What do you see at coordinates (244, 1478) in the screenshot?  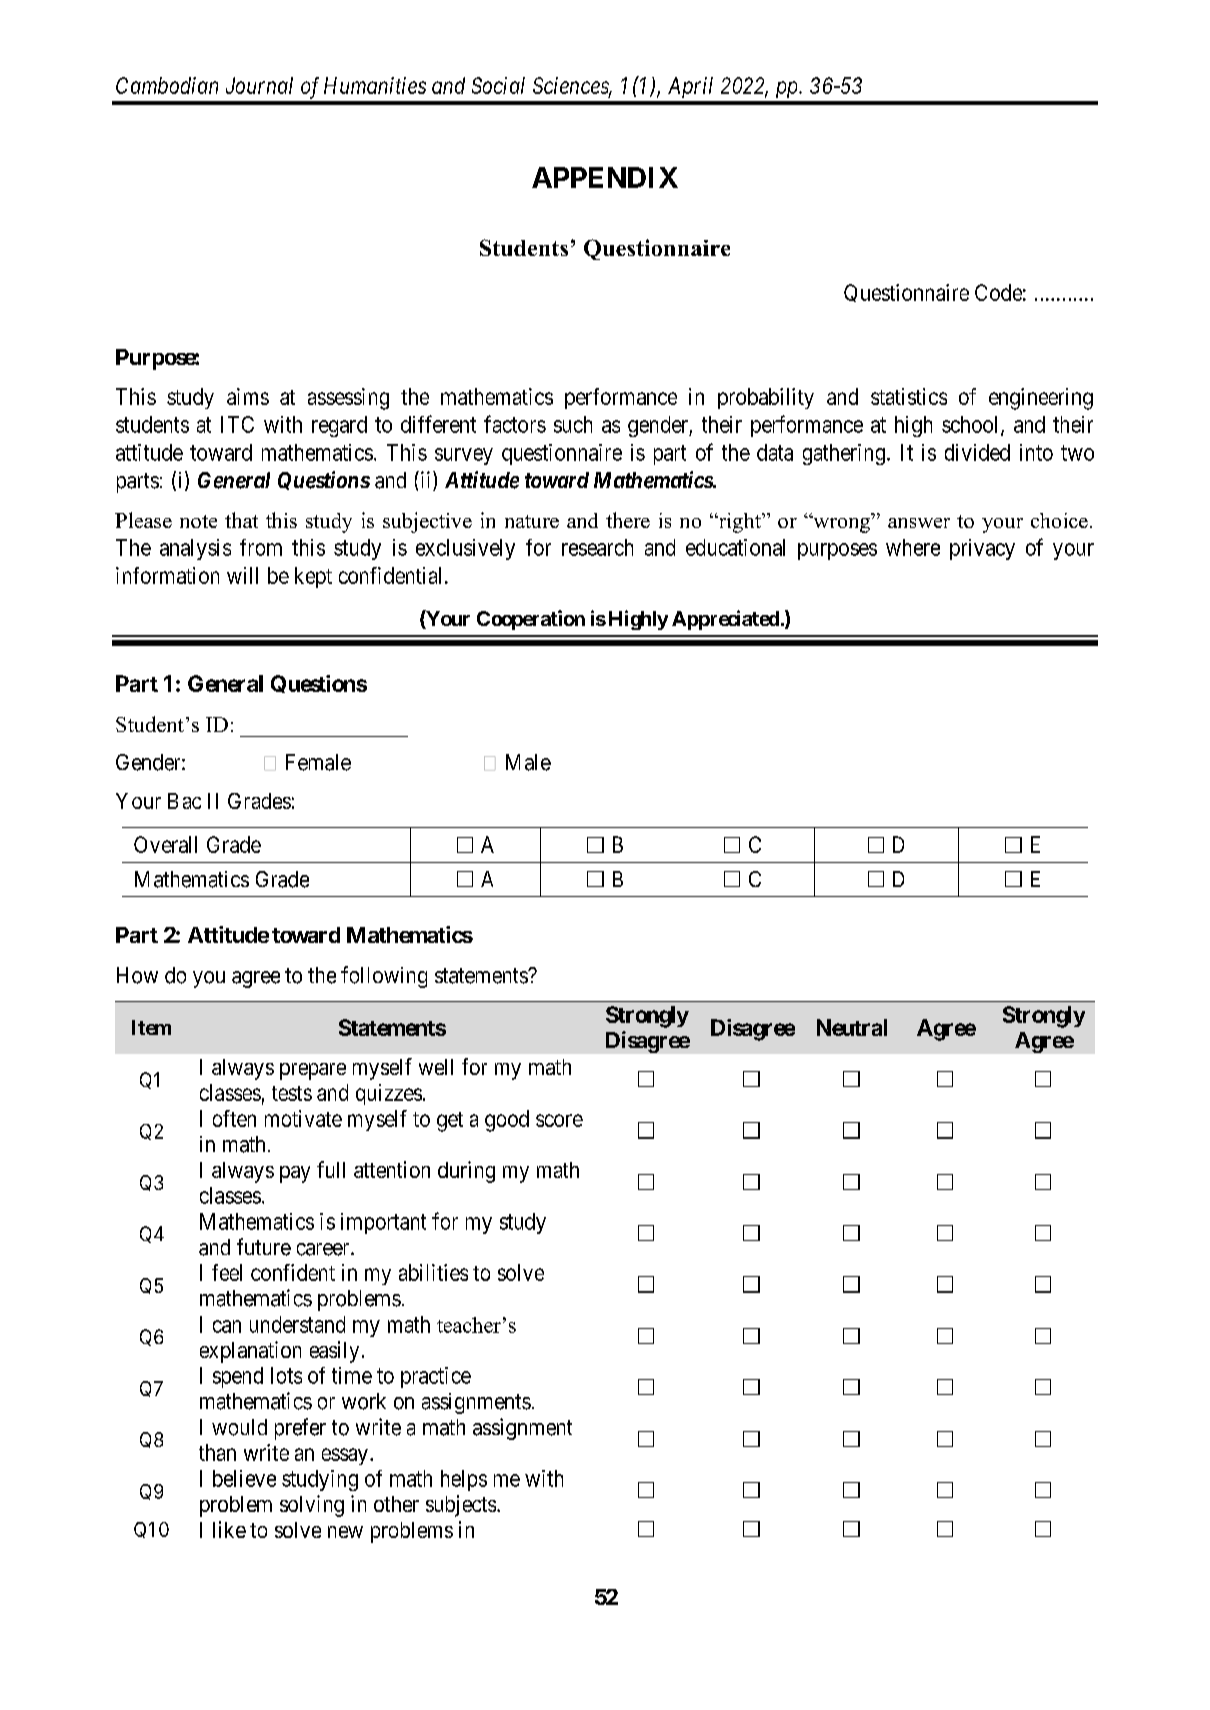 I see `believe` at bounding box center [244, 1478].
